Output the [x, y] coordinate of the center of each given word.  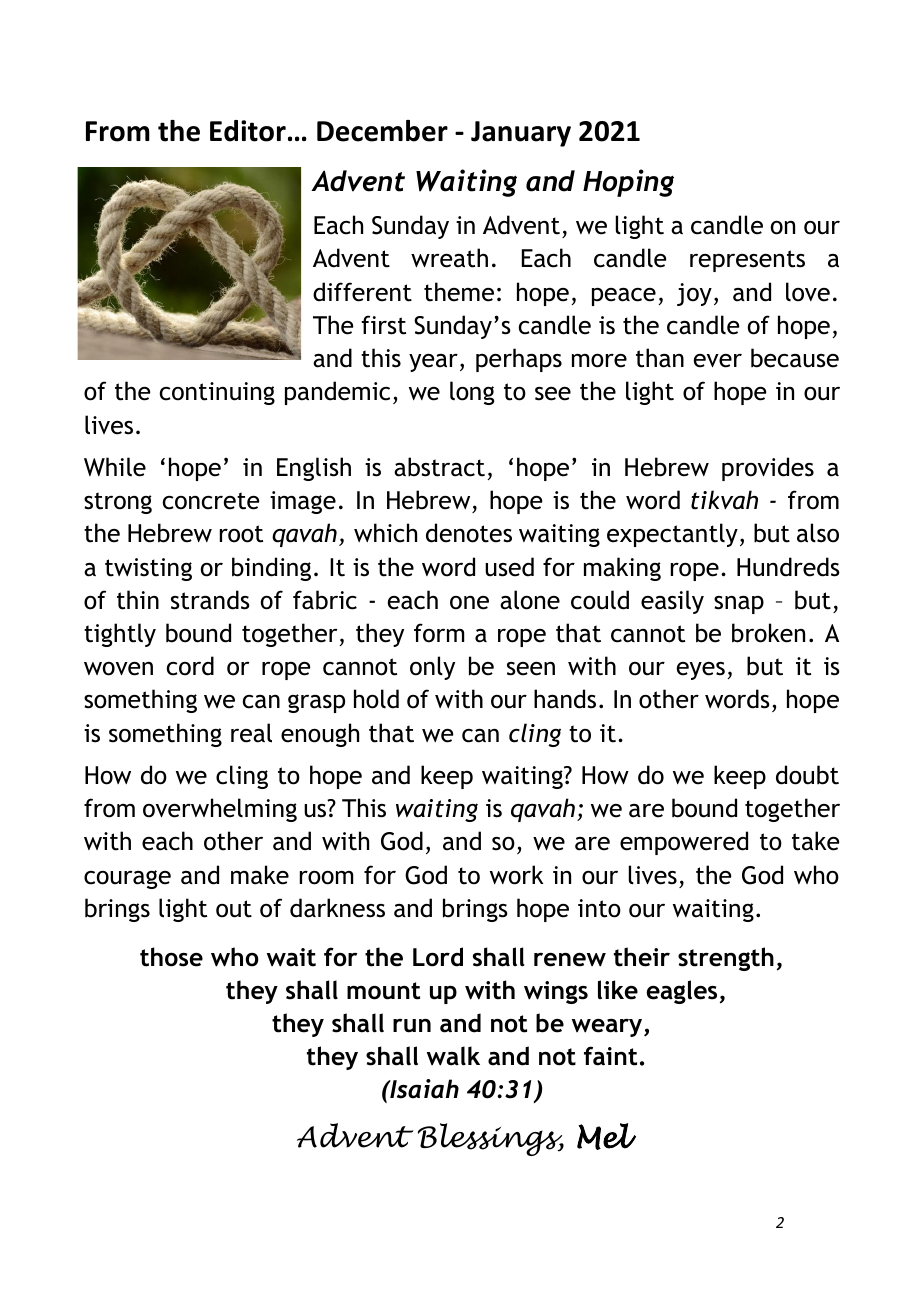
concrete [211, 501]
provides [768, 469]
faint [610, 1056]
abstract [439, 467]
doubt [807, 775]
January [521, 134]
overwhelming [220, 810]
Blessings [491, 1139]
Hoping [628, 183]
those [171, 957]
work [517, 875]
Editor [248, 131]
